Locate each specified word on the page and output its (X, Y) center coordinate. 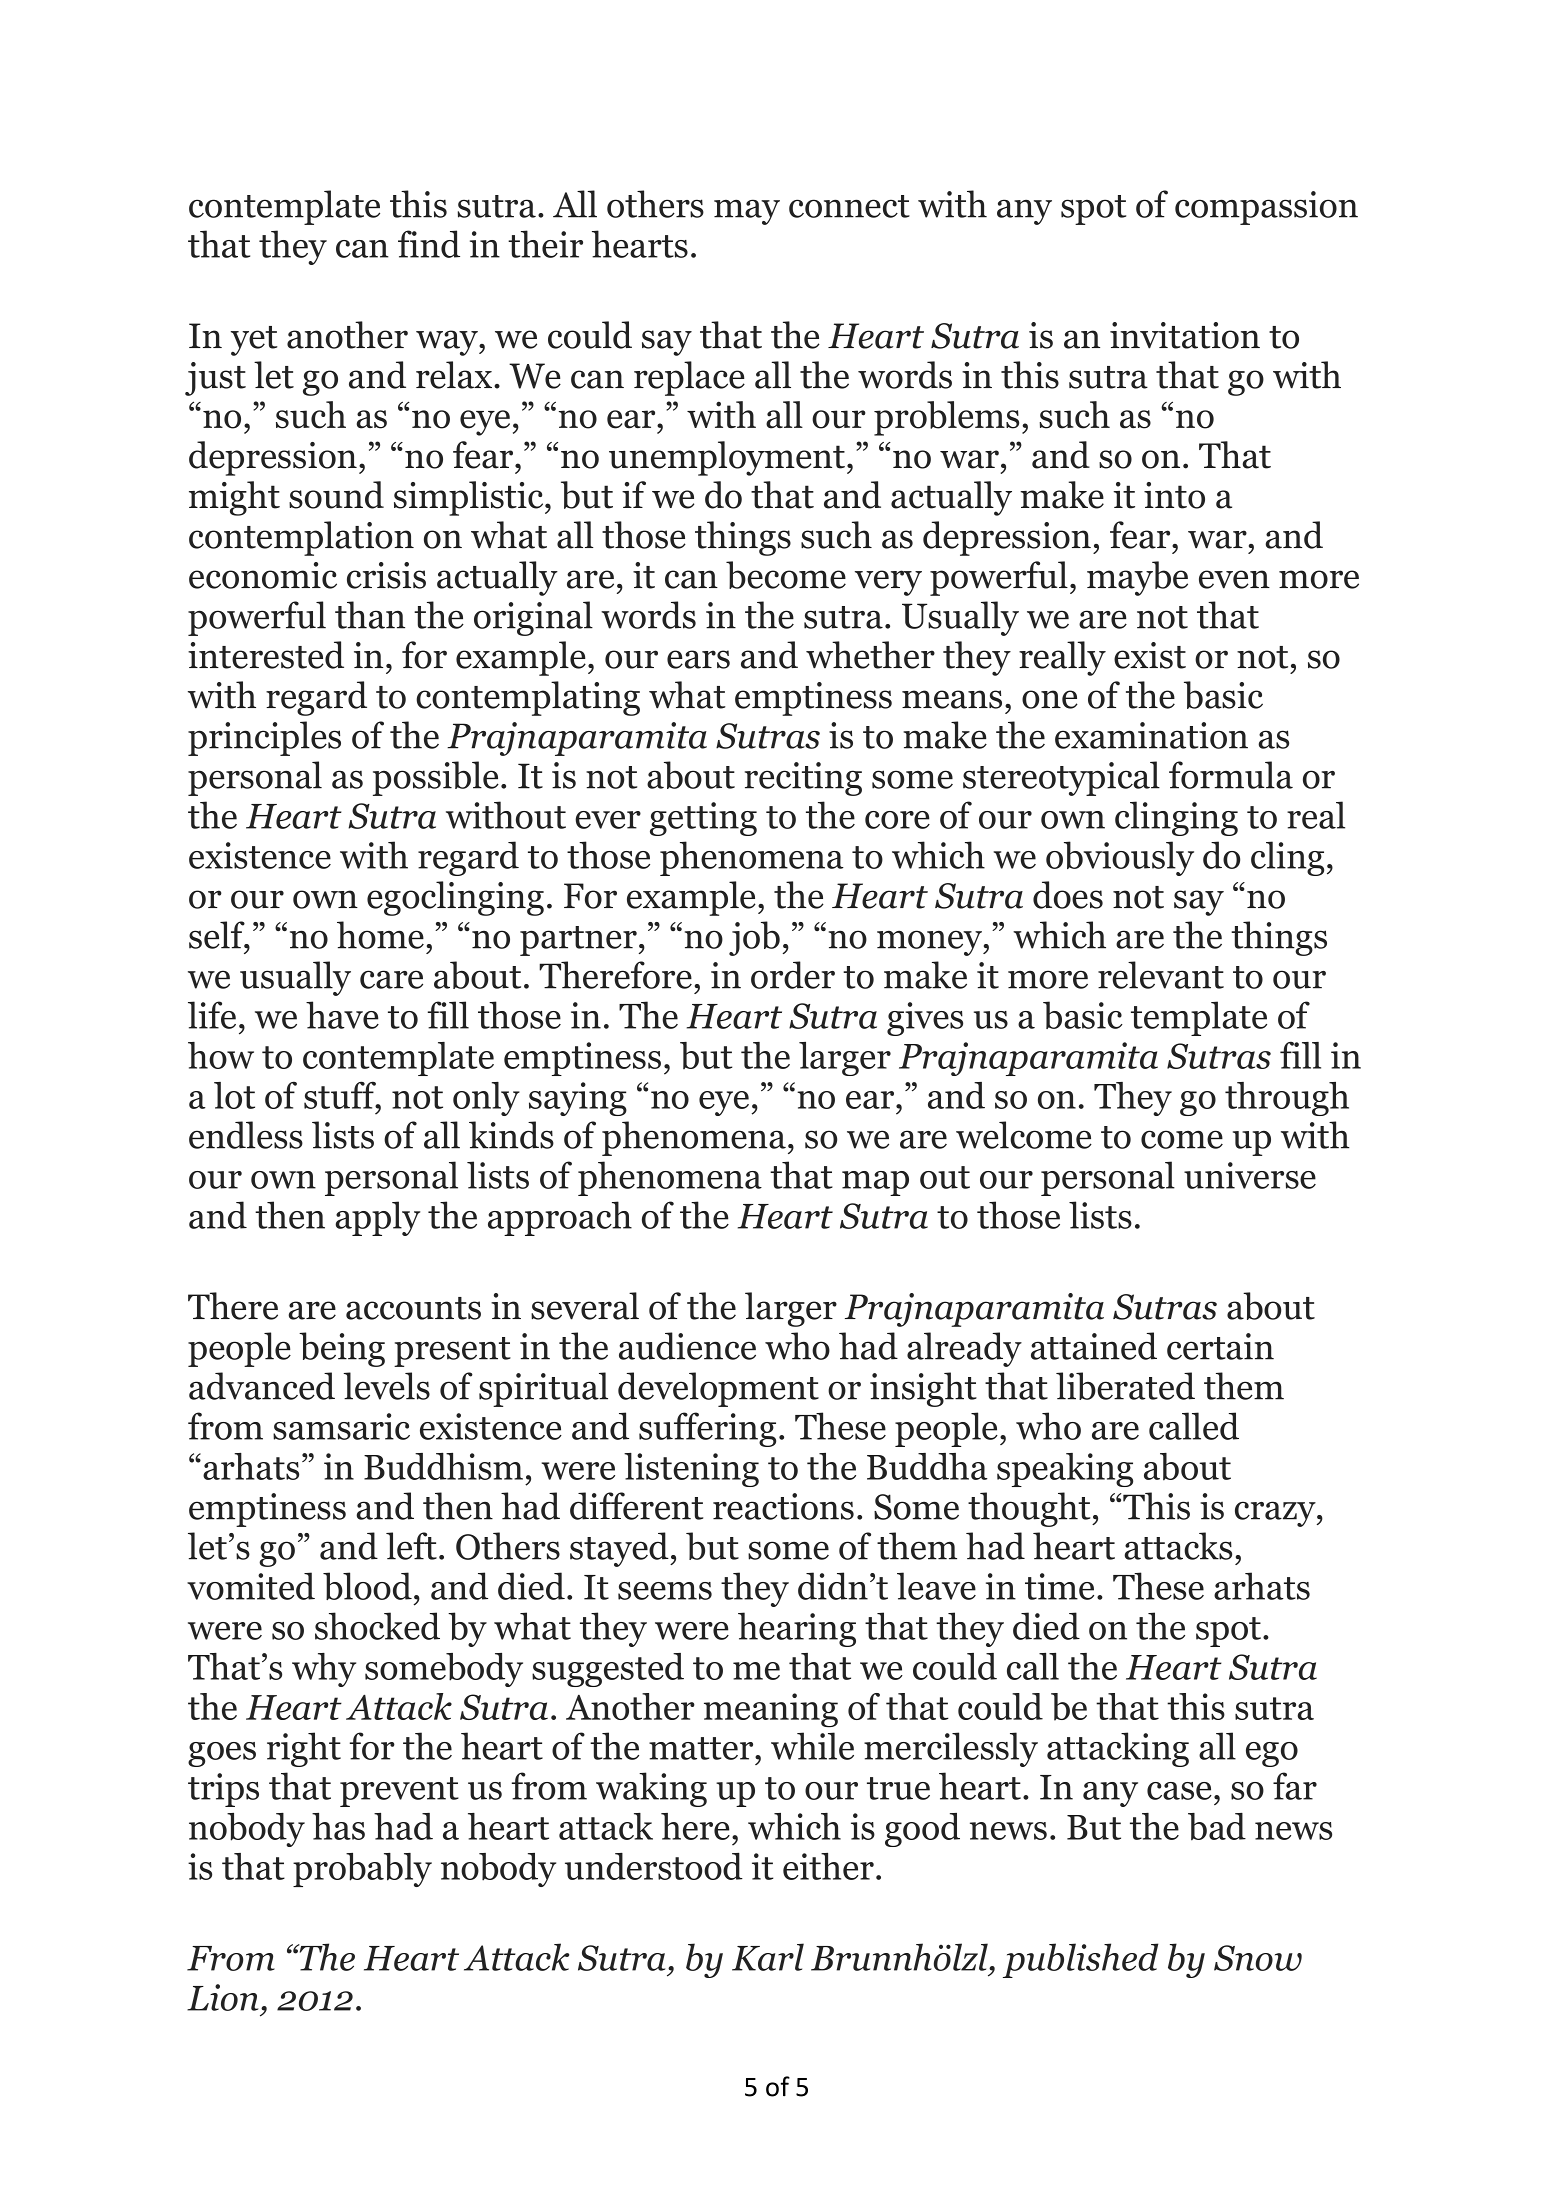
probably (362, 1870)
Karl (768, 1957)
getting (703, 819)
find (429, 244)
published (1080, 1960)
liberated (1125, 1386)
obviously (1120, 858)
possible (436, 778)
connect (849, 206)
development (718, 1389)
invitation (1185, 335)
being (342, 1349)
